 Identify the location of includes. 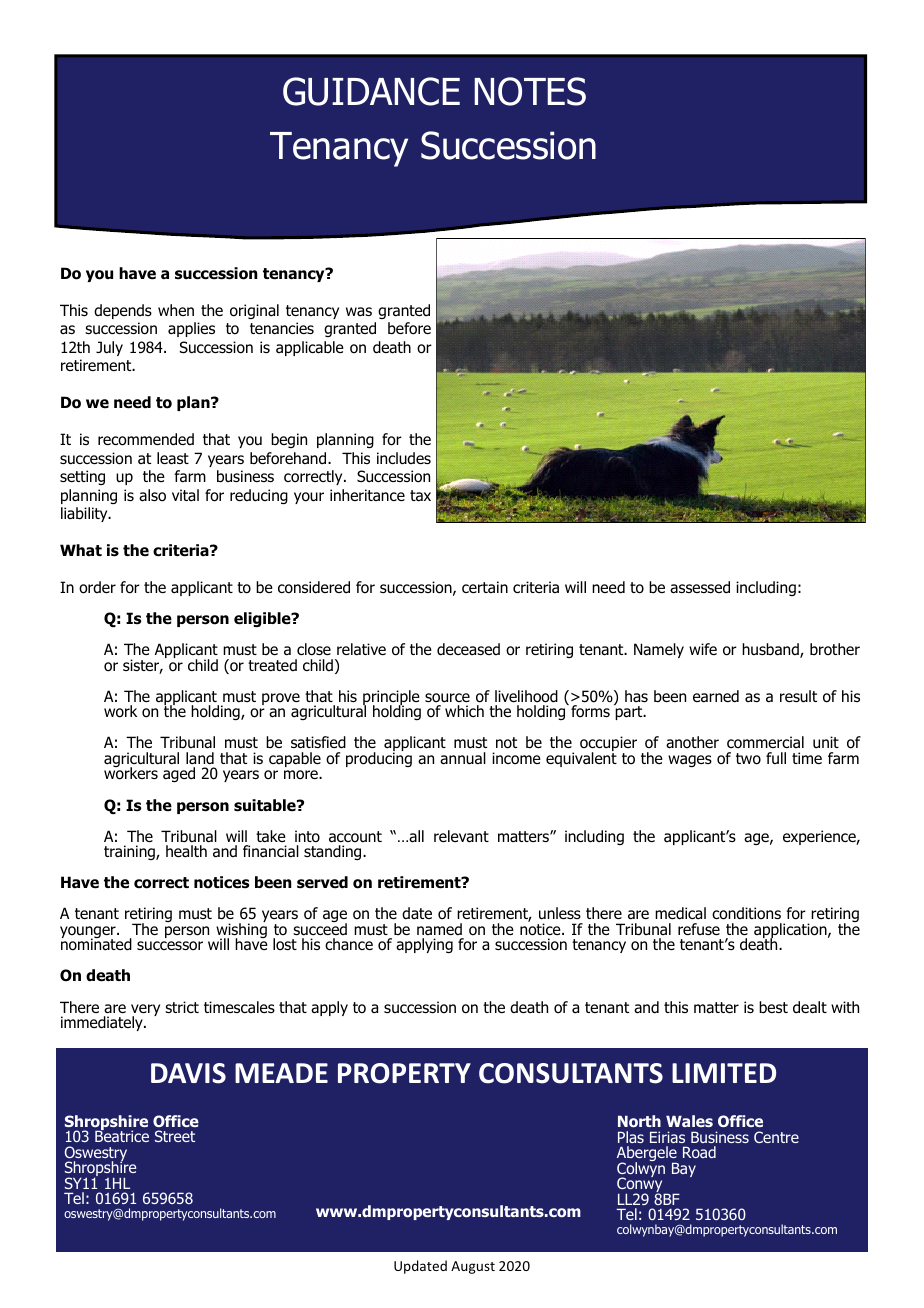
(404, 458).
